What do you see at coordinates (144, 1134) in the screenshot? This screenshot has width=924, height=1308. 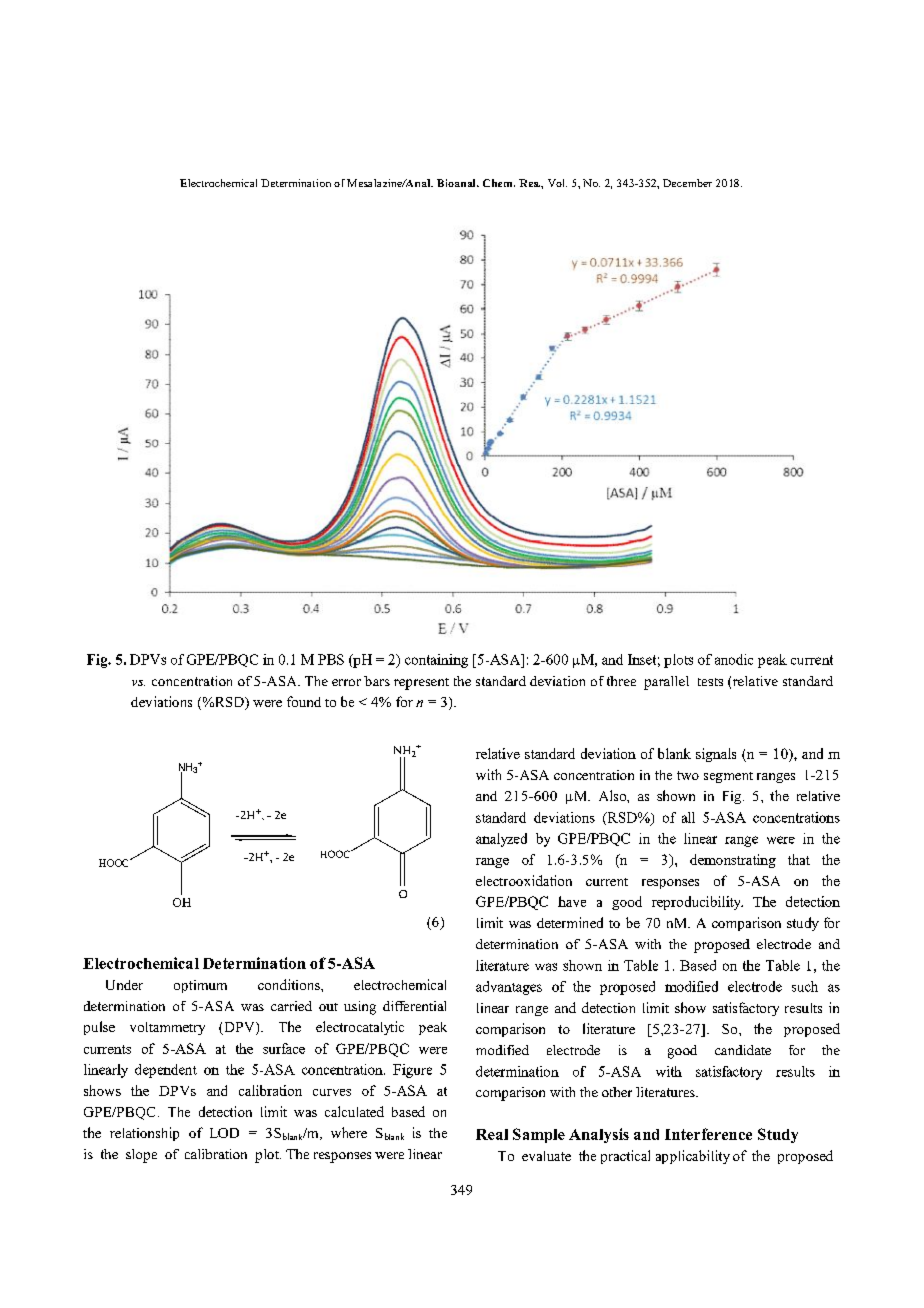 I see `relationship` at bounding box center [144, 1134].
